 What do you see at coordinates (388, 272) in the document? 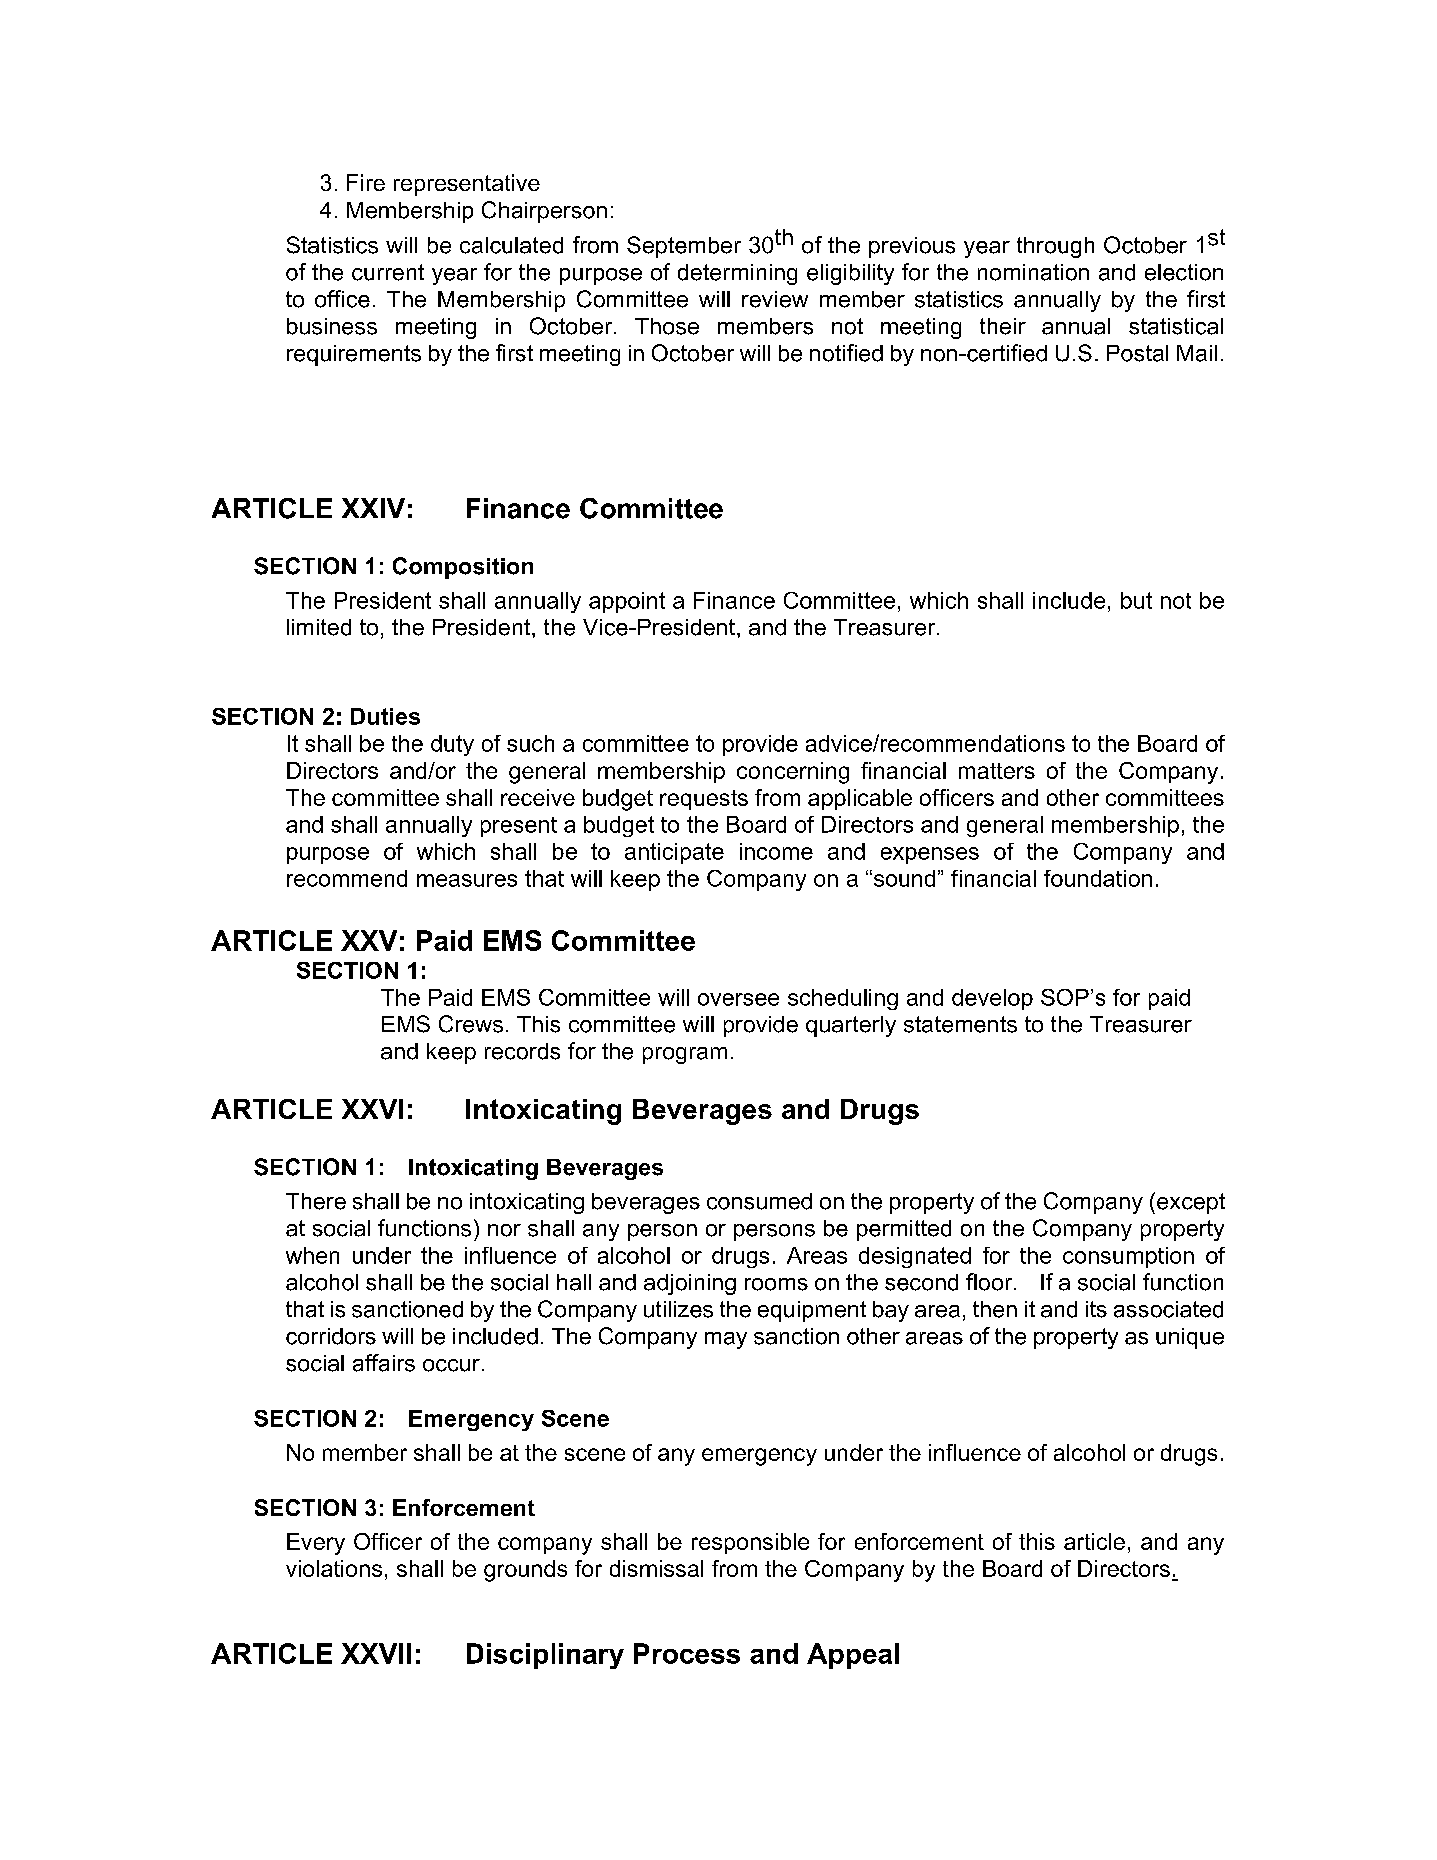
I see `current` at bounding box center [388, 272].
